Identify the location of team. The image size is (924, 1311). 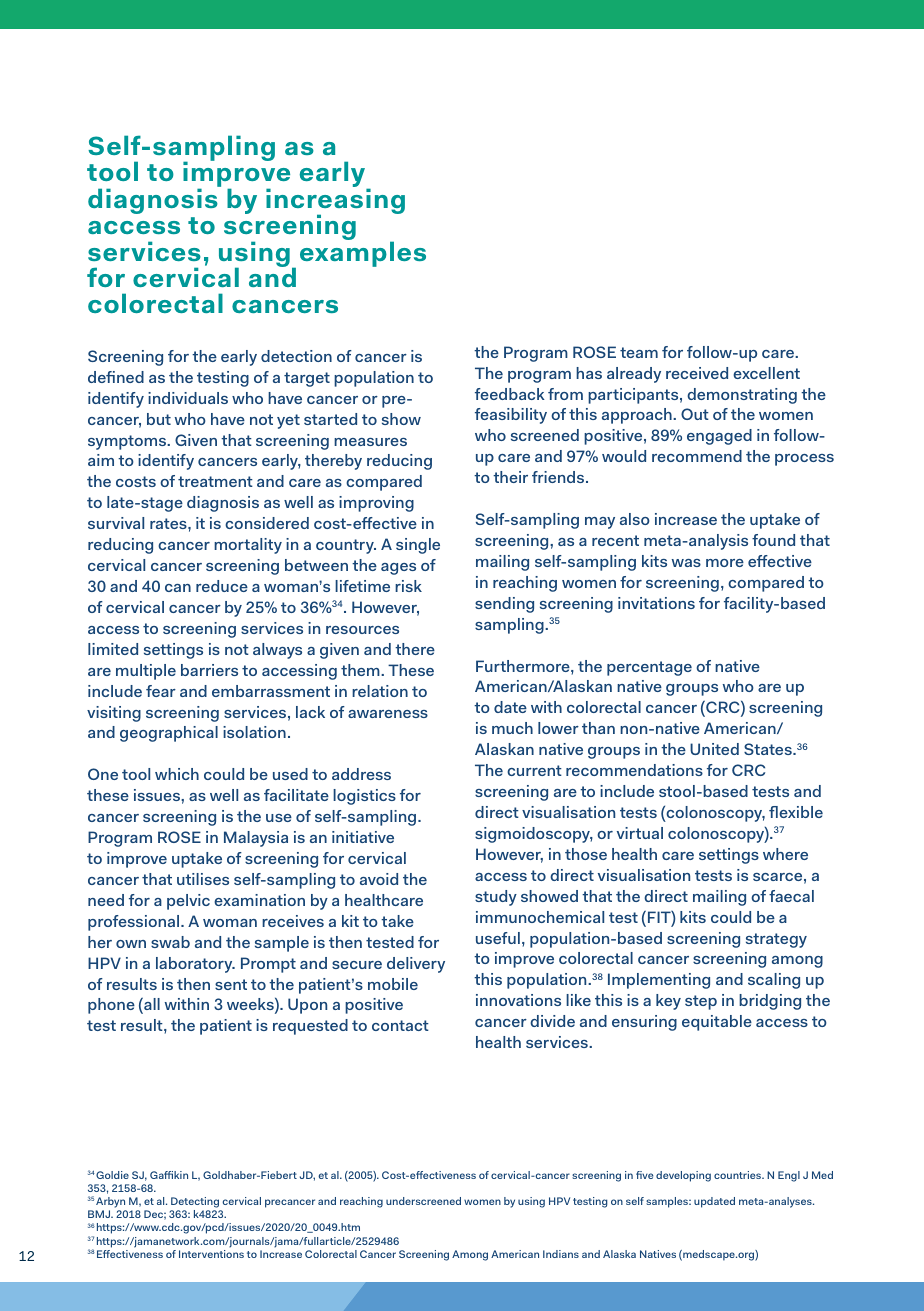
(639, 352).
